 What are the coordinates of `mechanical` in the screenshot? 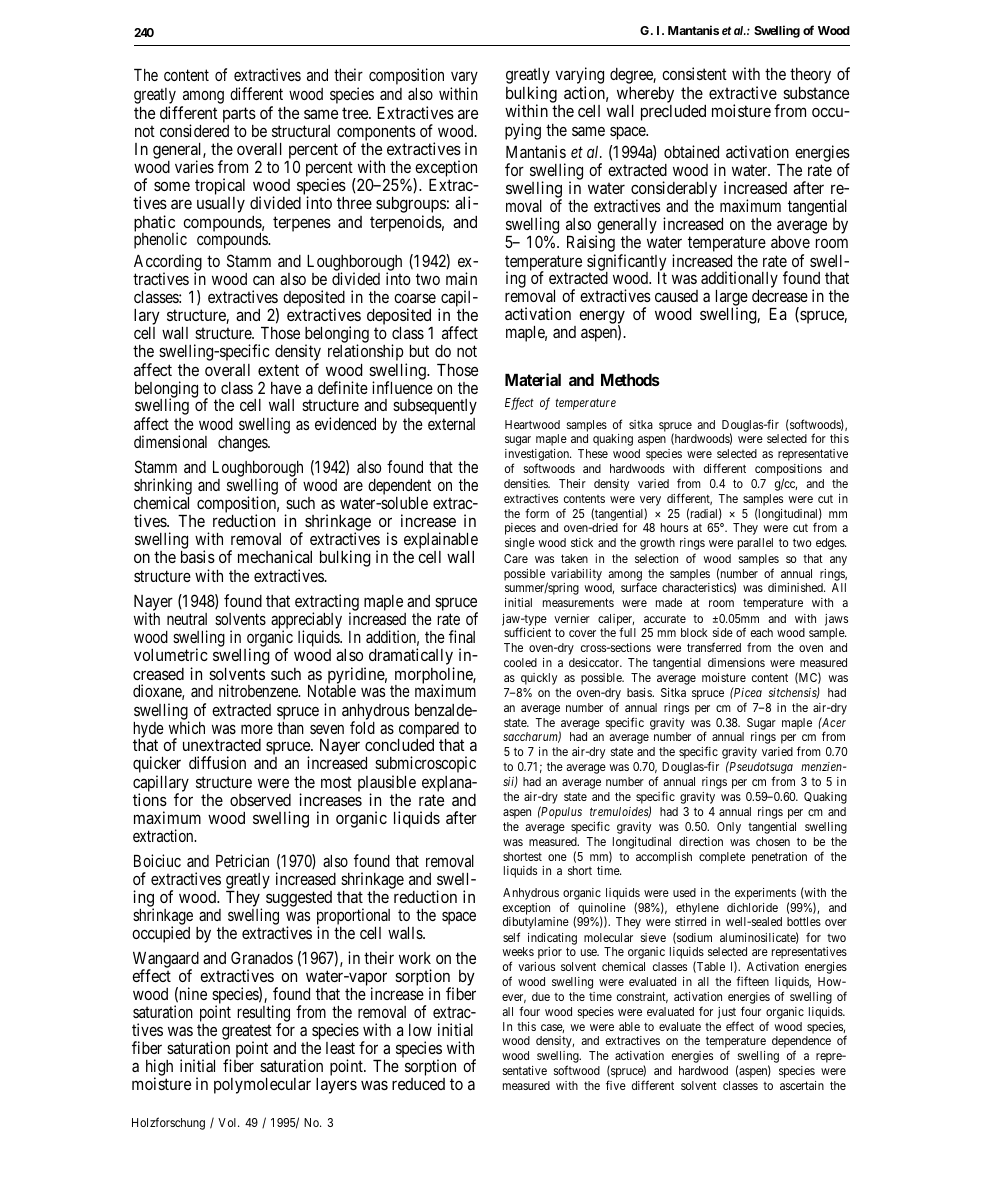 It's located at (275, 556).
